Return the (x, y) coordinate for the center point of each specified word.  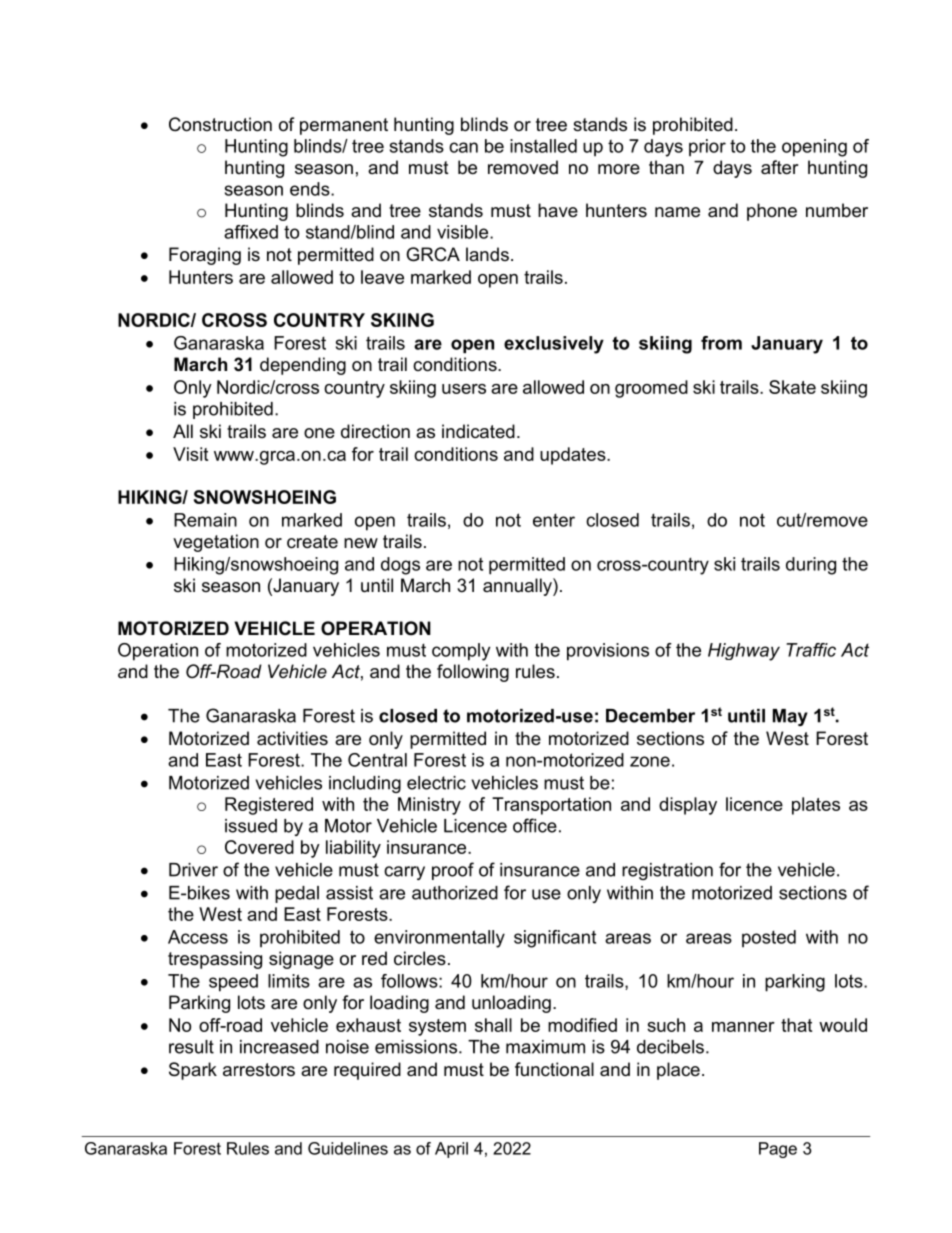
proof (453, 871)
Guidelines (348, 1148)
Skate (792, 387)
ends (311, 189)
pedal (297, 894)
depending (303, 366)
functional (554, 1069)
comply (461, 652)
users (464, 389)
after (780, 167)
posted (769, 939)
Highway (744, 652)
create (312, 542)
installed (543, 146)
